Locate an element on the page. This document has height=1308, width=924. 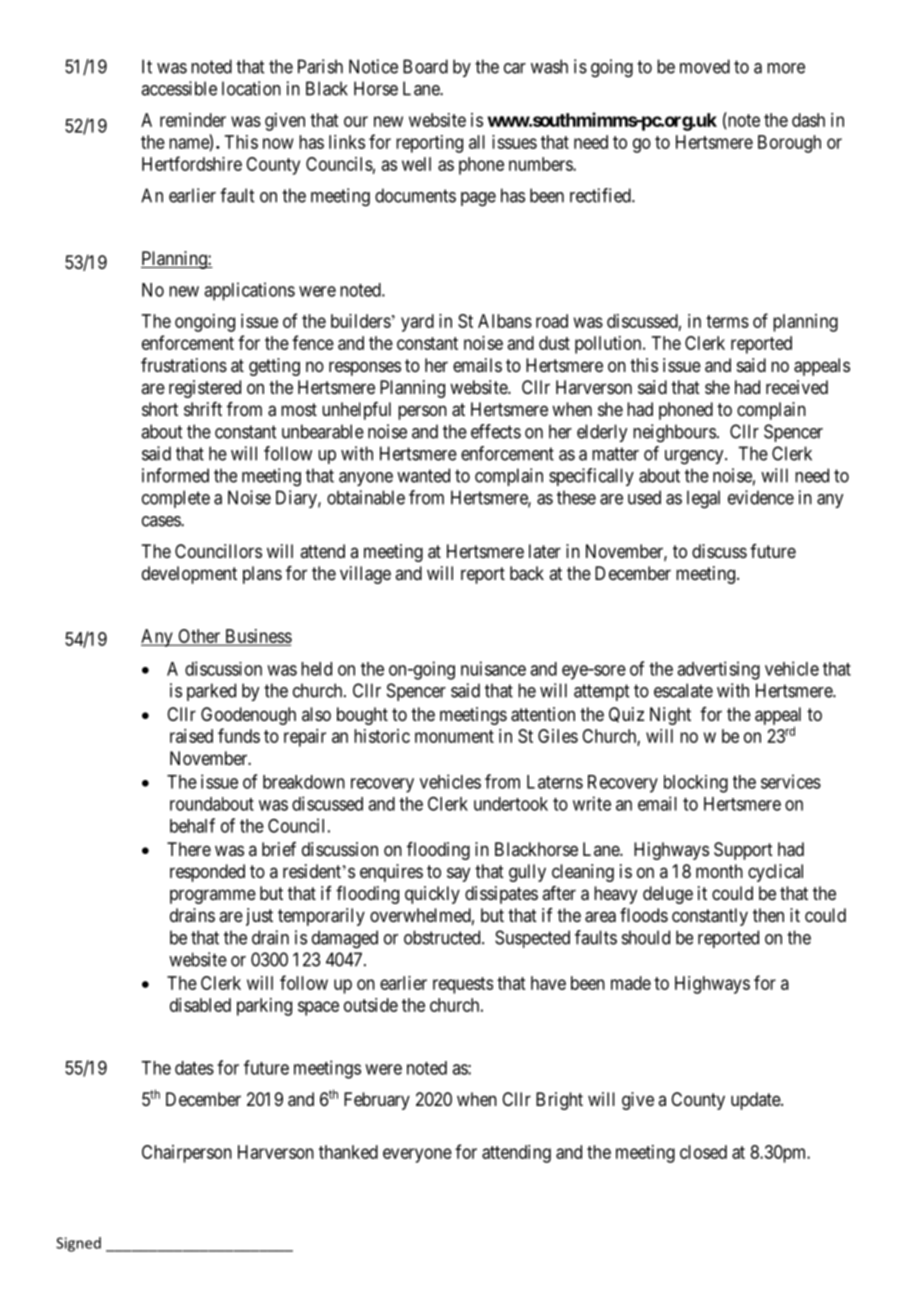
moved is located at coordinates (705, 66).
